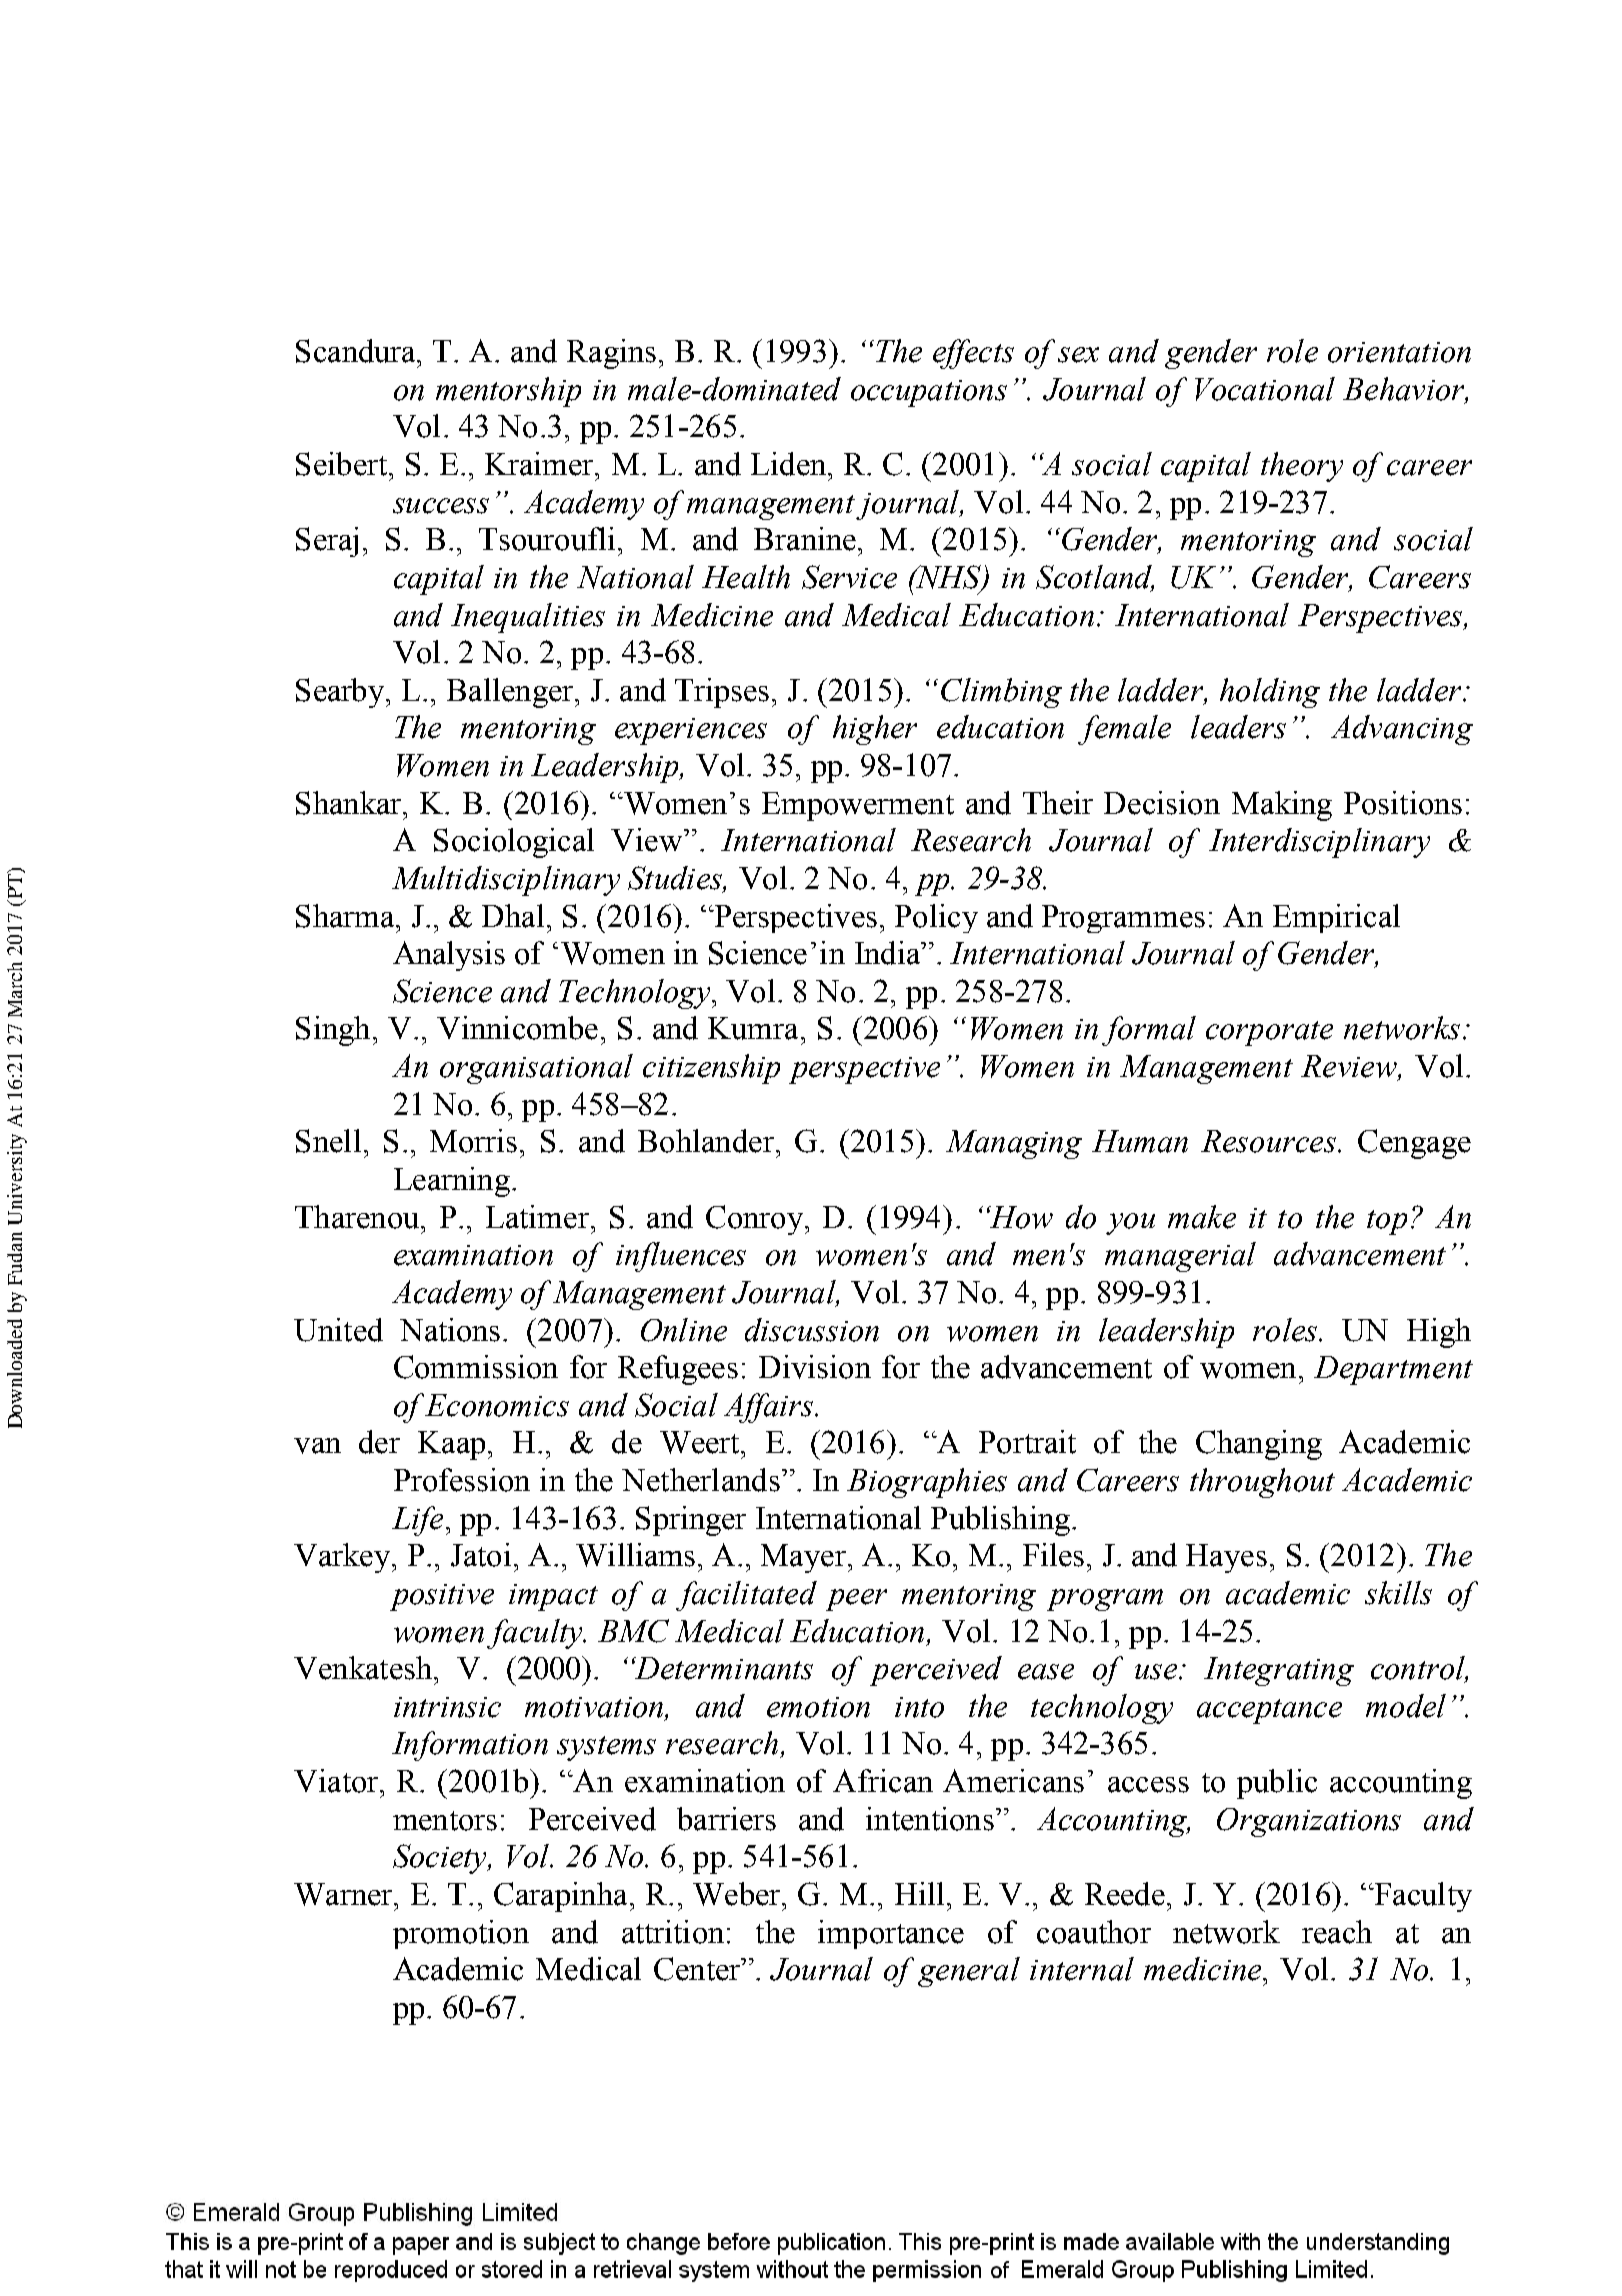  Describe the element at coordinates (929, 393) in the screenshot. I see `occupations` at that location.
